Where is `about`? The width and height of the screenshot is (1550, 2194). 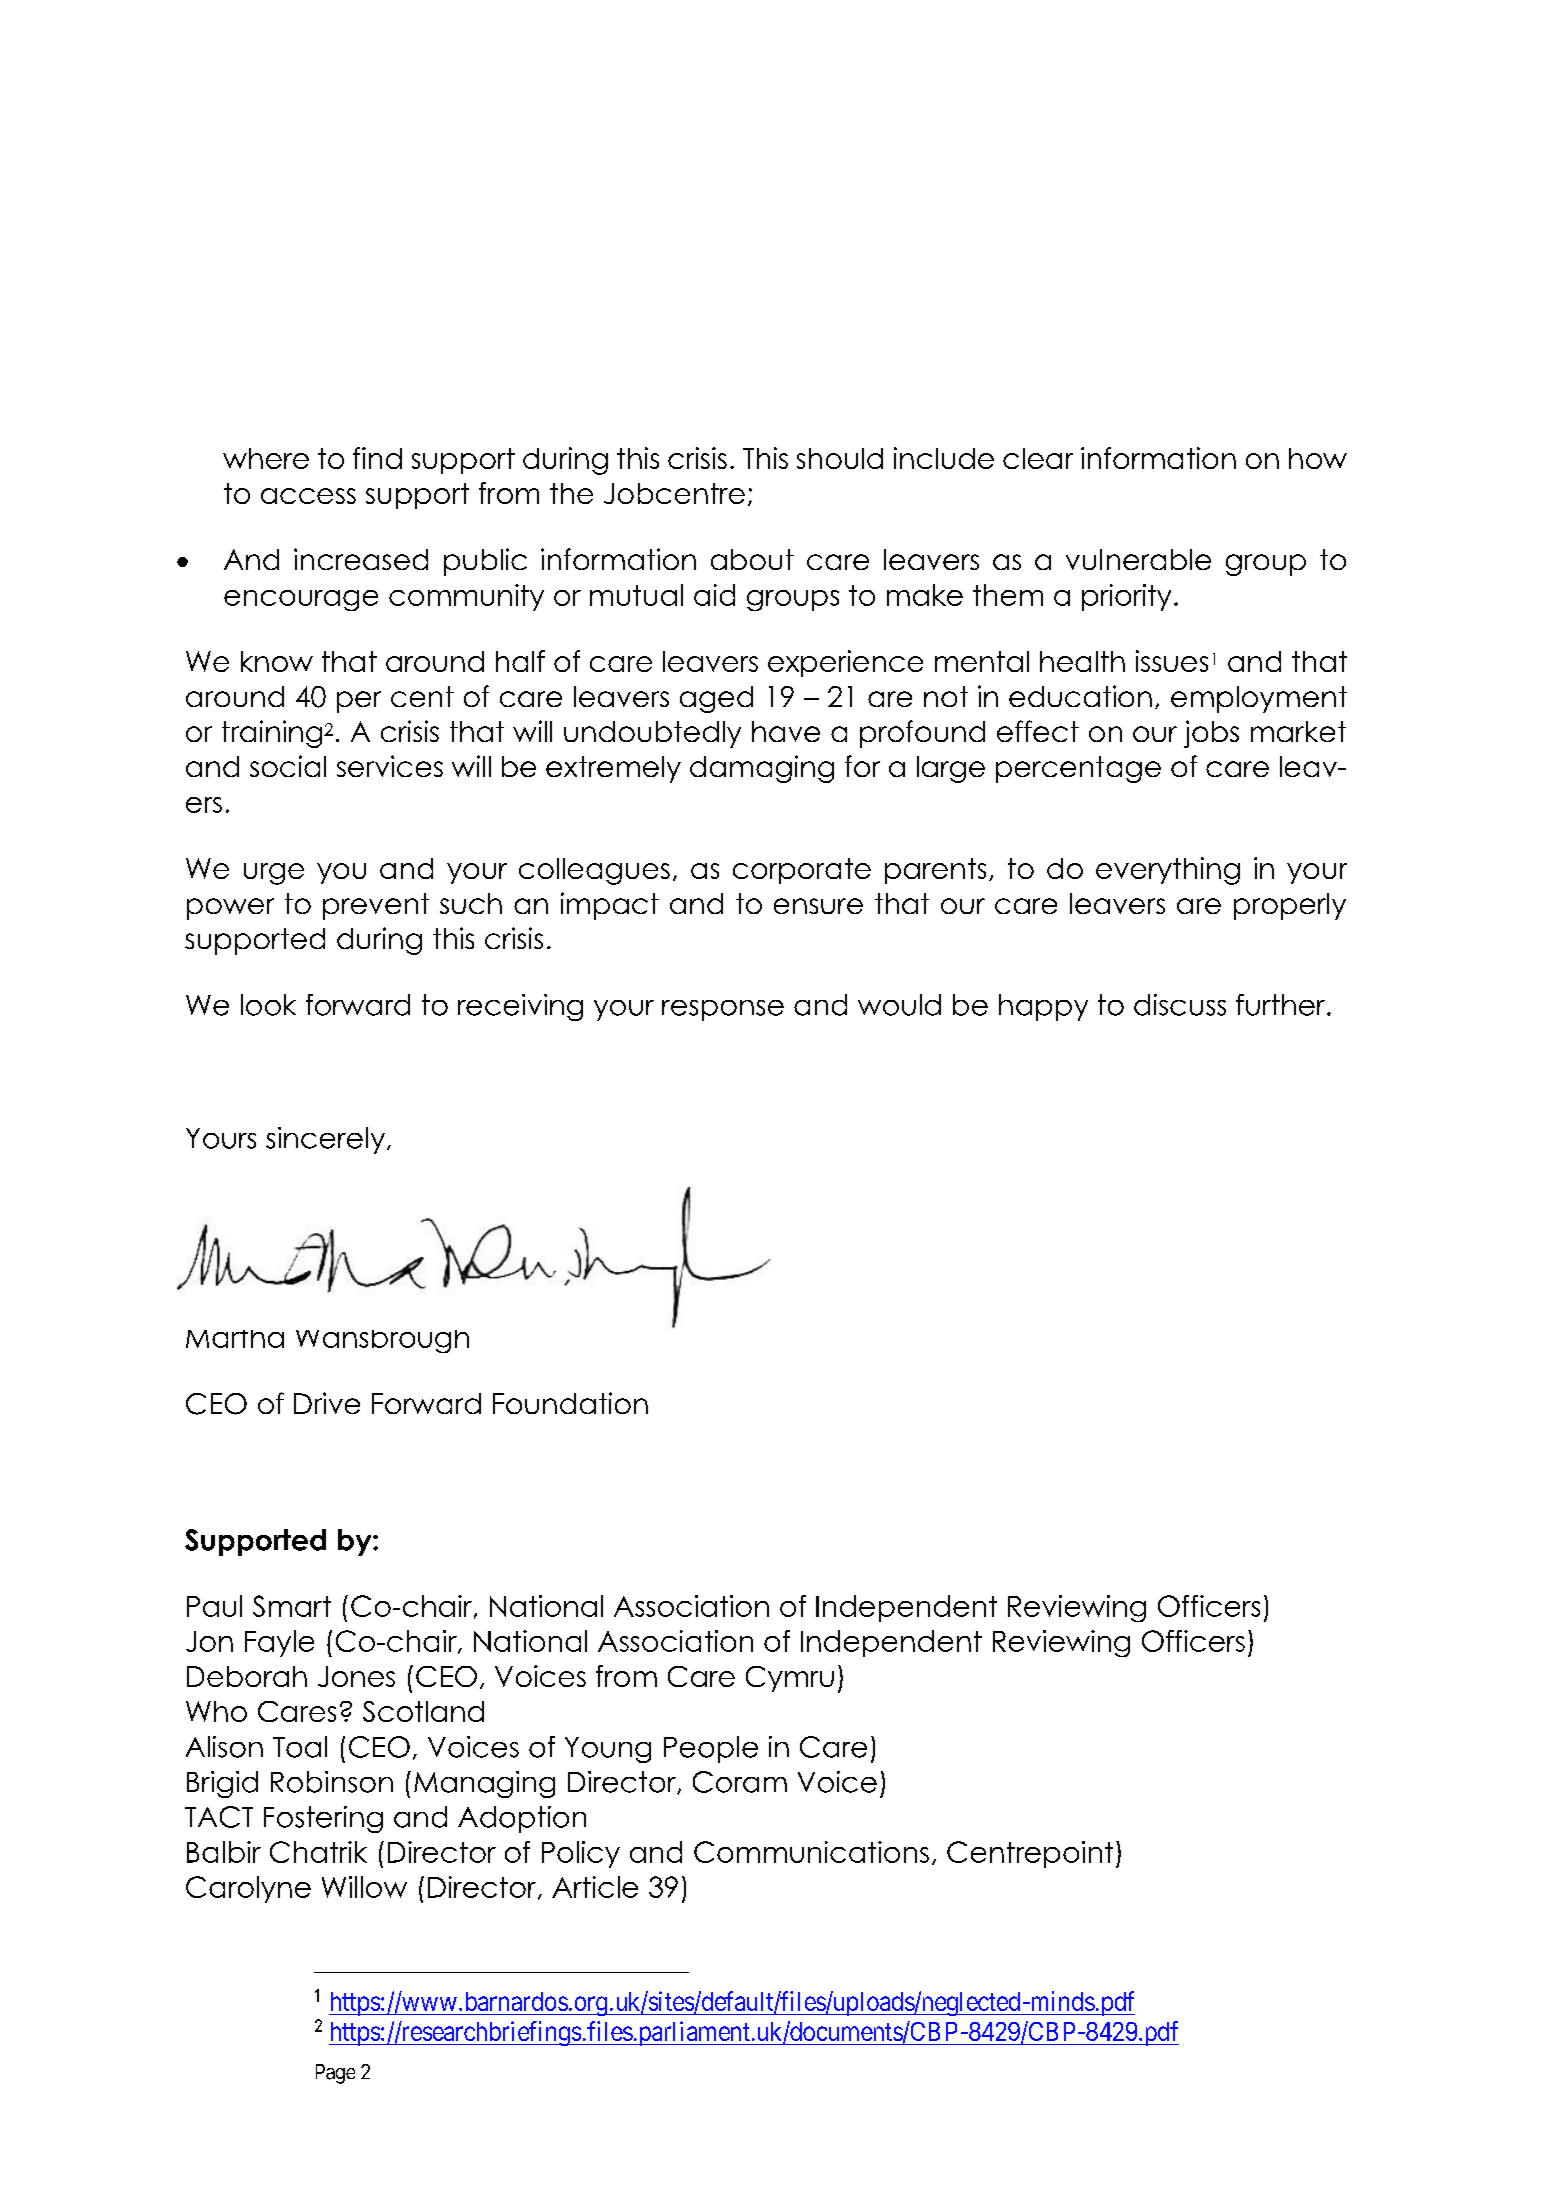
about is located at coordinates (752, 559).
